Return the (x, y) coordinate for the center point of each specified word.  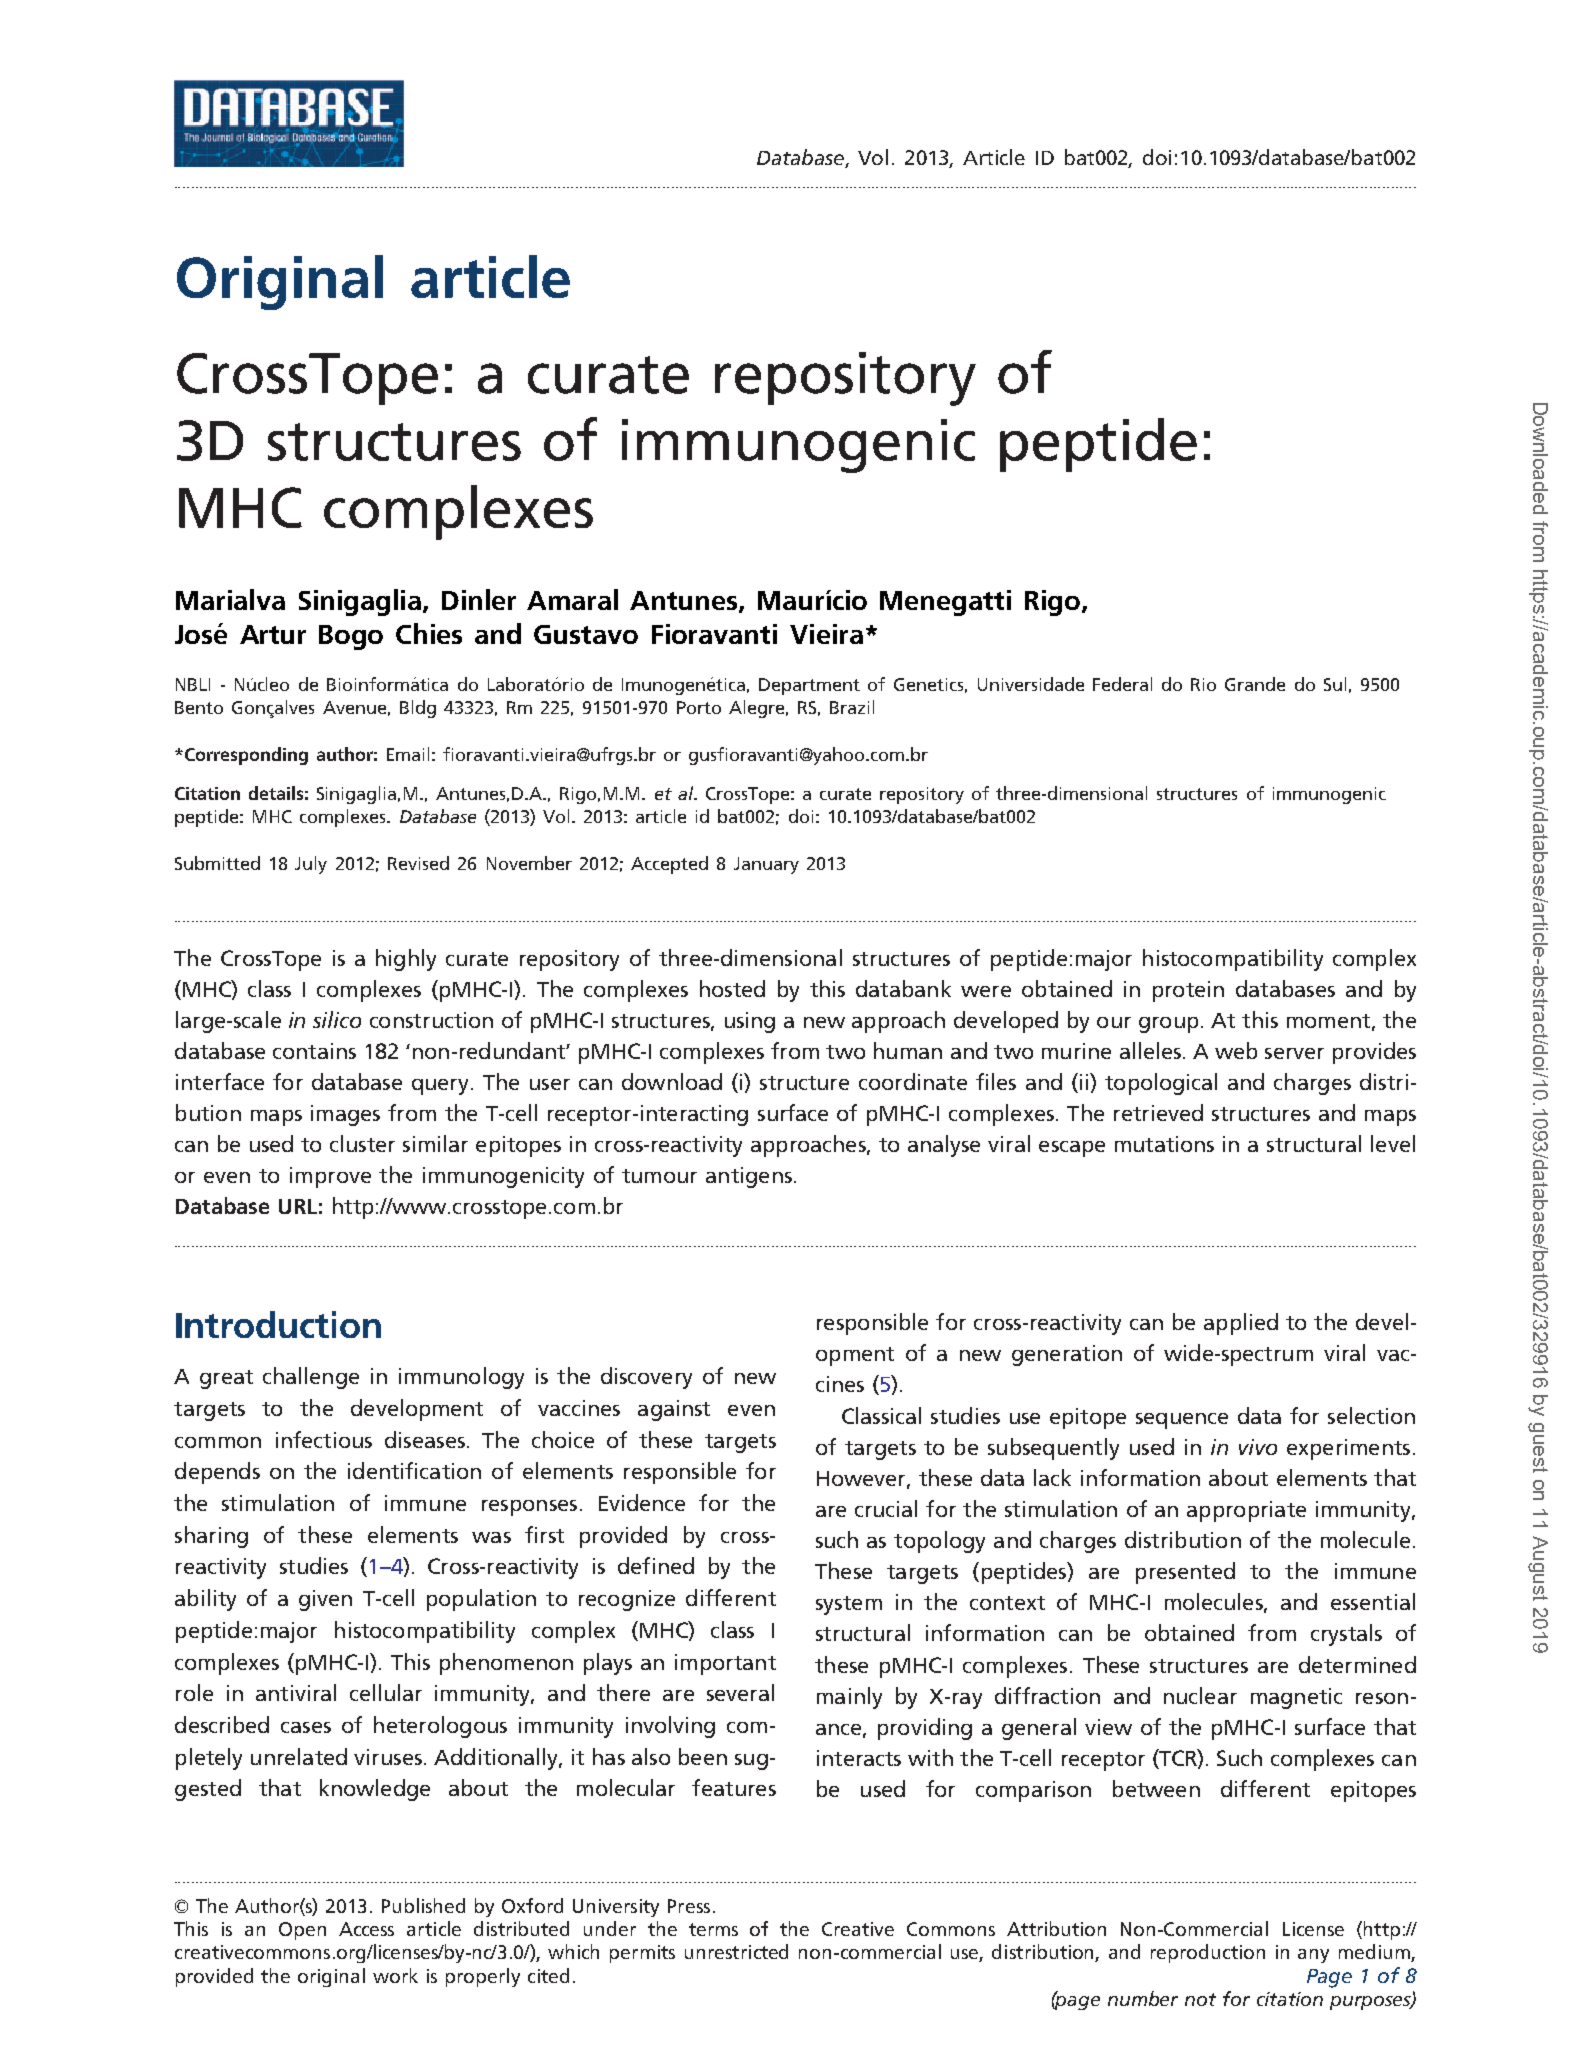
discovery (646, 1378)
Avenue (354, 707)
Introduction (278, 1324)
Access (366, 1929)
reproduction (1208, 1953)
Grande (1255, 684)
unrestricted (736, 1951)
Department (809, 686)
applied (1241, 1324)
